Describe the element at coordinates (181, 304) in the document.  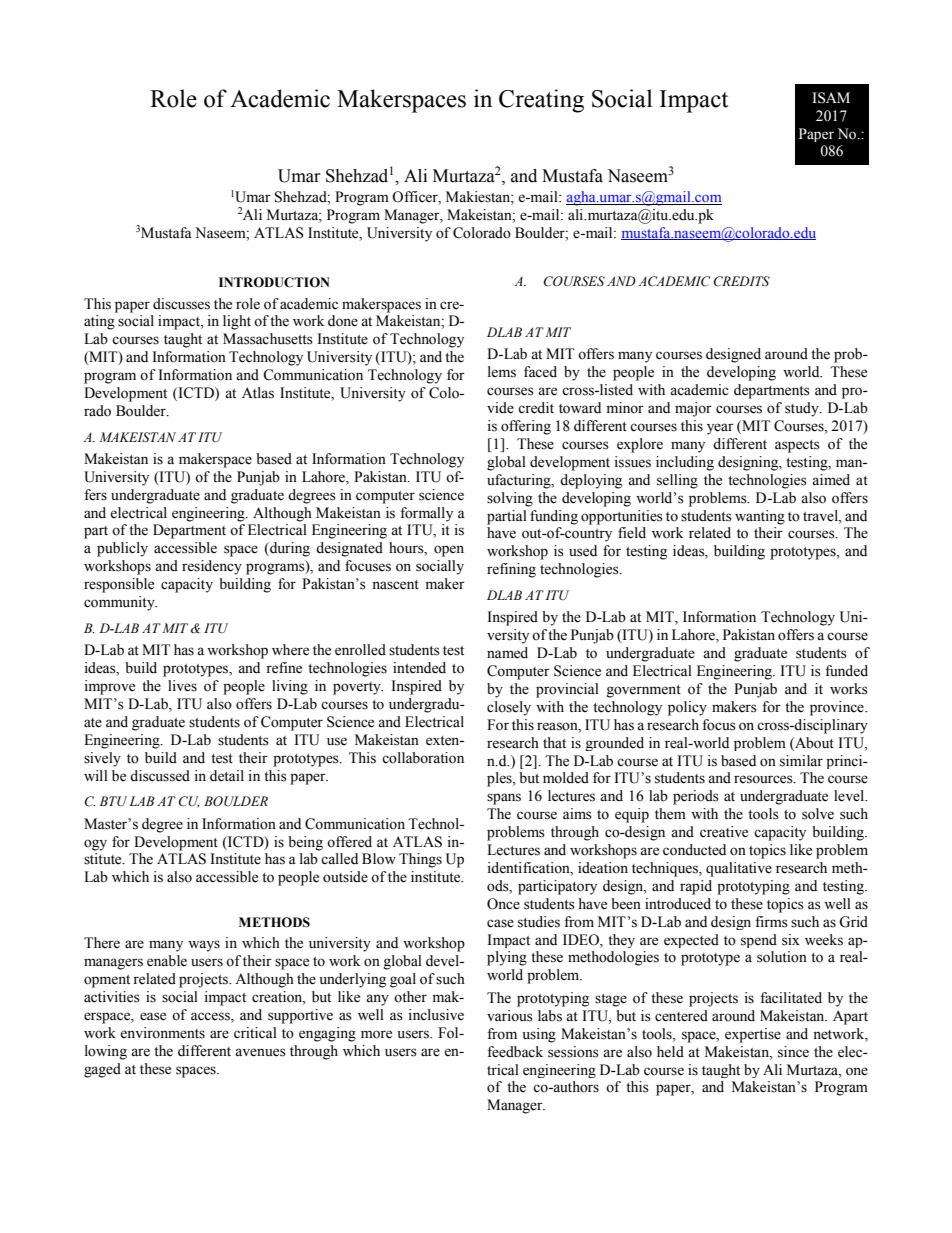
I see `discusses` at that location.
